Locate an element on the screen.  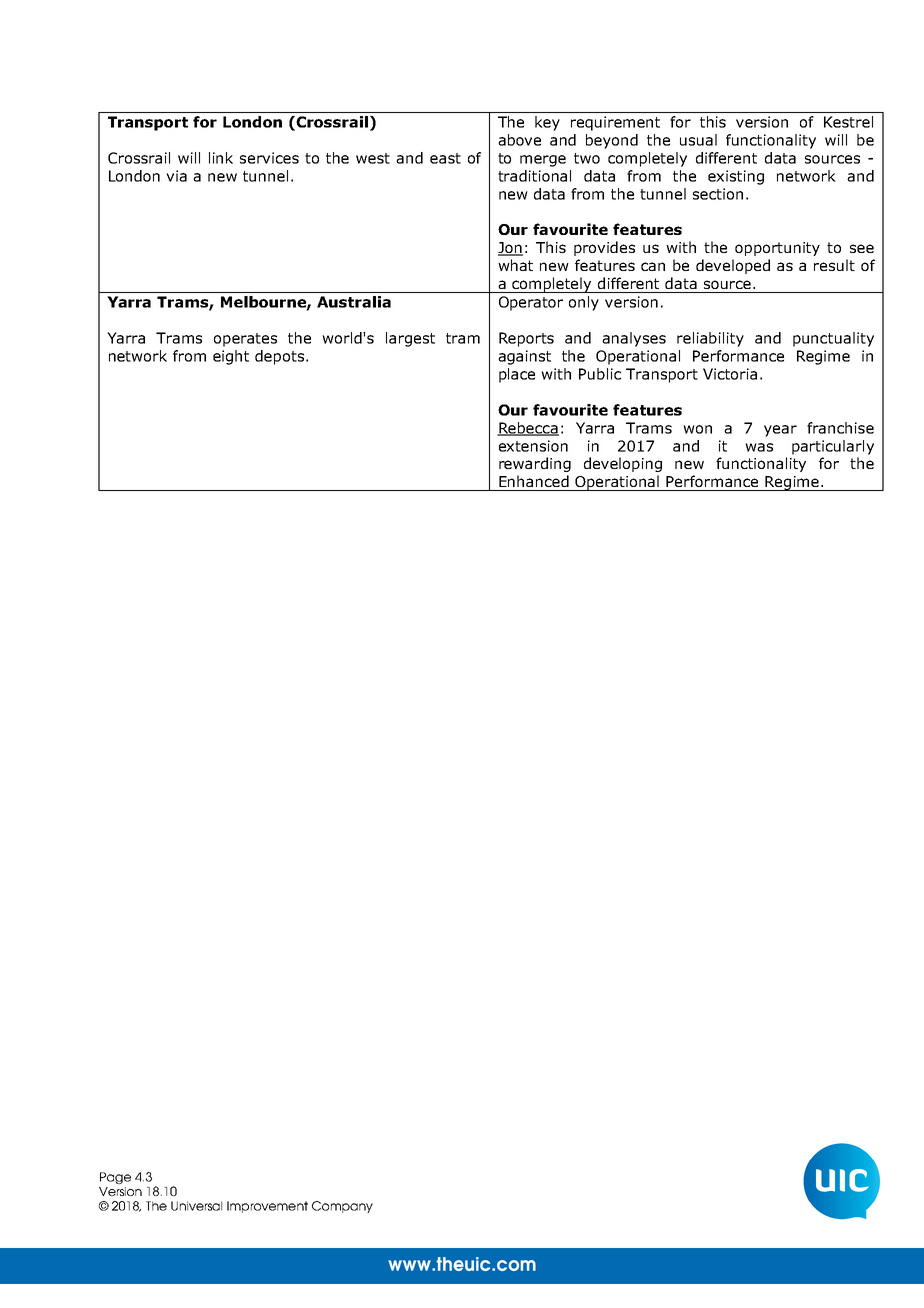
existing is located at coordinates (736, 177).
